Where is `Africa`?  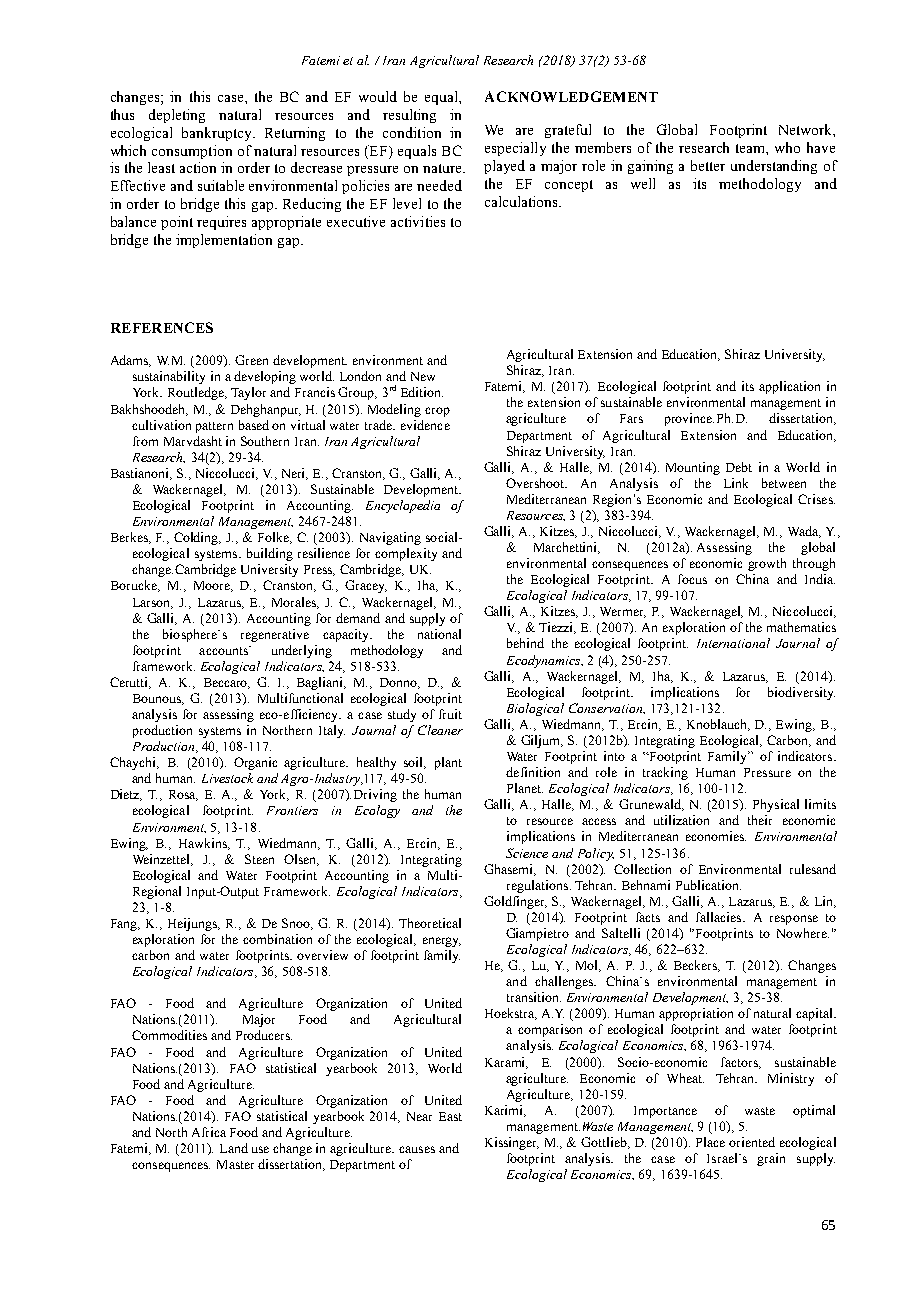
Africa is located at coordinates (209, 1132).
